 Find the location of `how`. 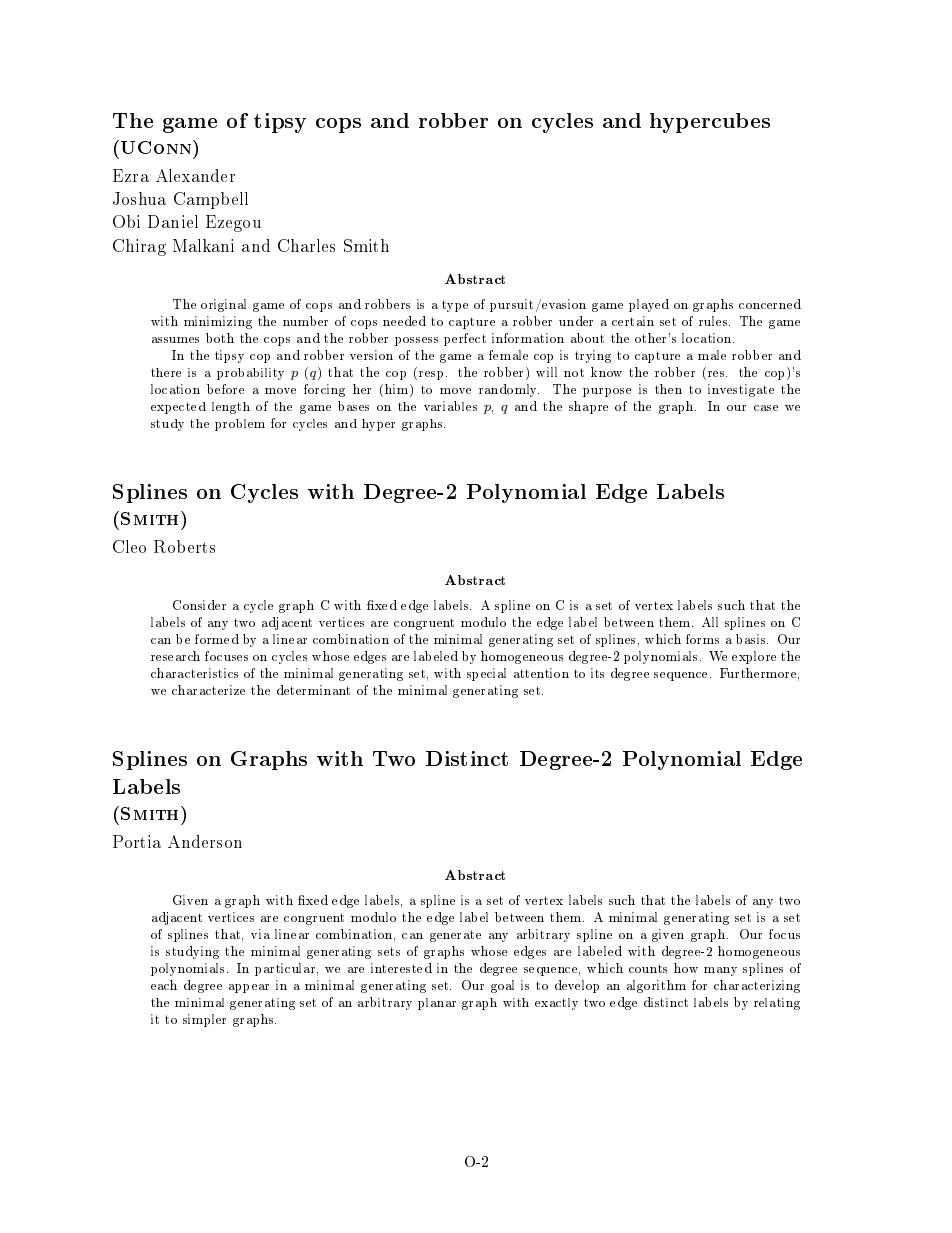

how is located at coordinates (686, 968).
